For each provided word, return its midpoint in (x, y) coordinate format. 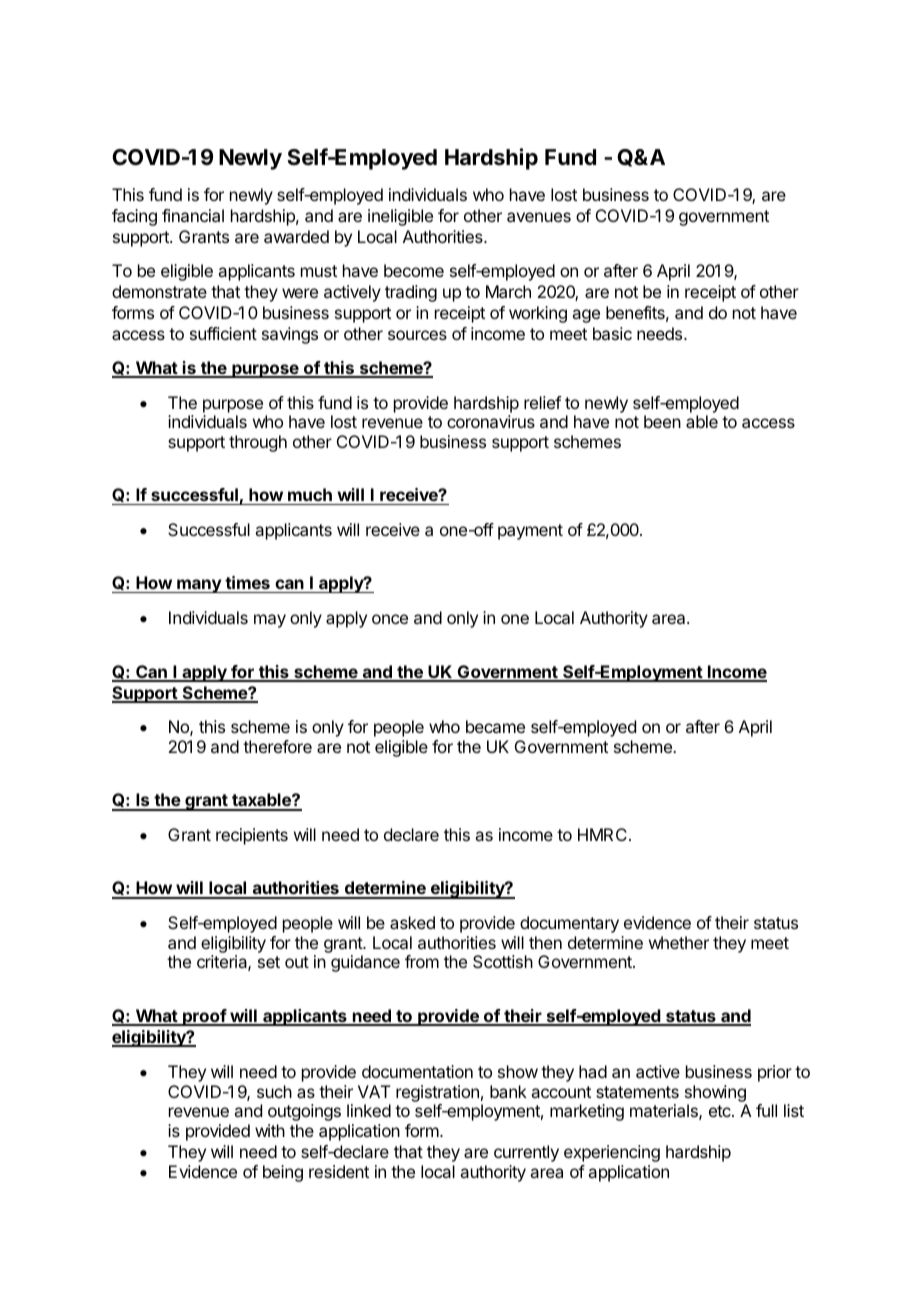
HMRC (602, 834)
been (662, 421)
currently (526, 1153)
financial (193, 215)
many (199, 586)
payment (530, 532)
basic (612, 333)
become (414, 270)
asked (412, 922)
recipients (252, 836)
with (270, 1130)
